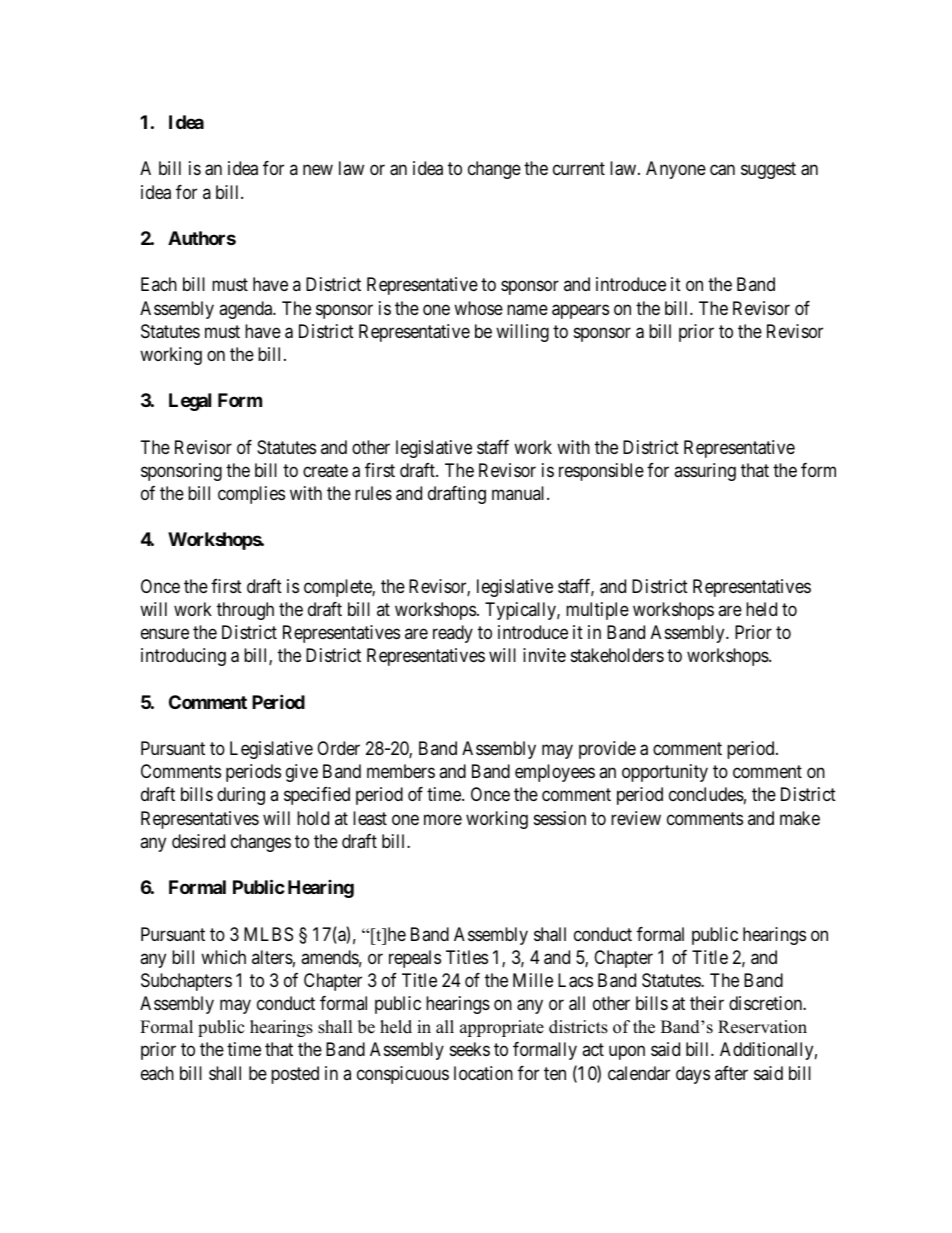  I want to click on employees, so click(555, 773).
